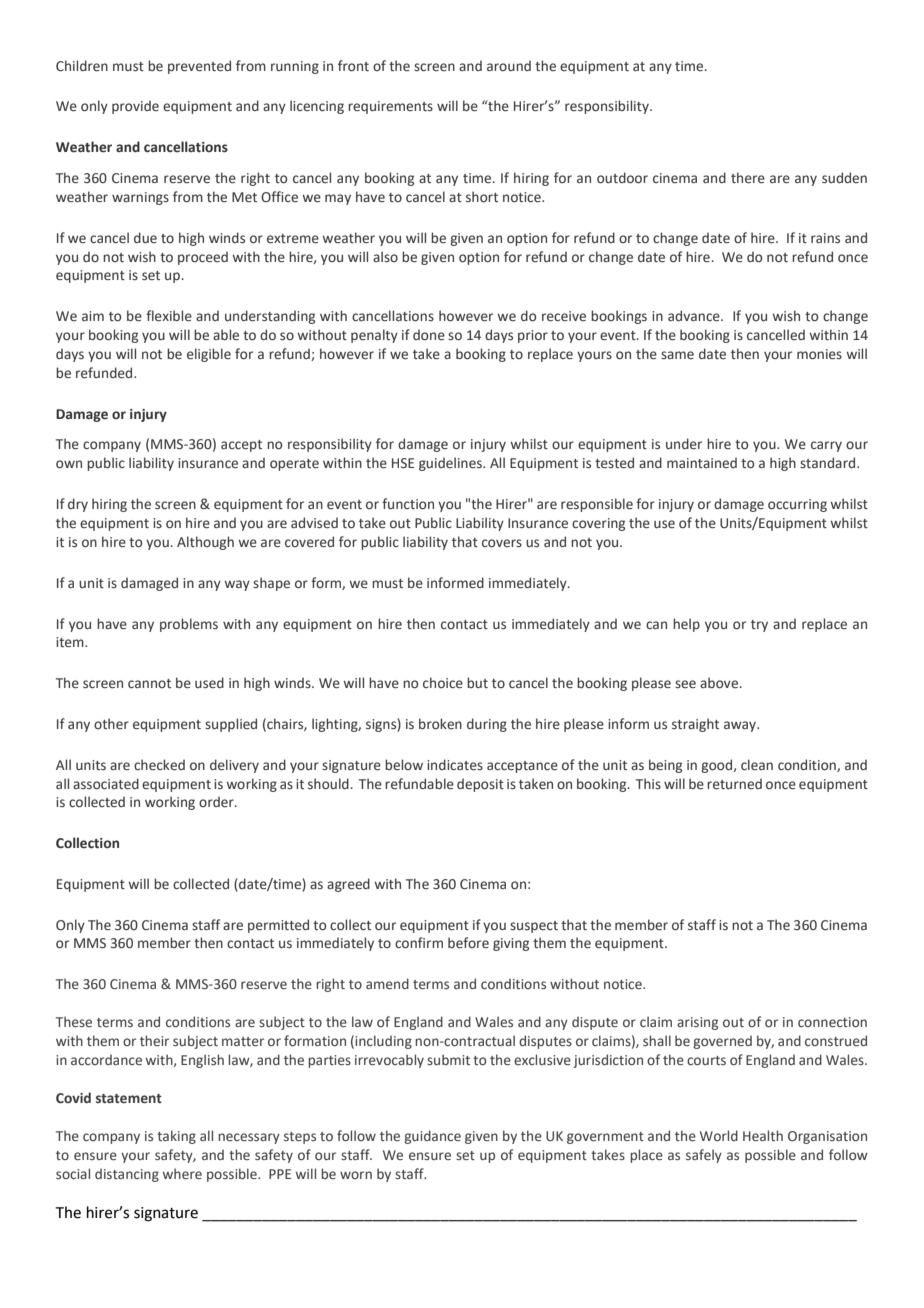 This screenshot has height=1308, width=924. Describe the element at coordinates (697, 1023) in the screenshot. I see `arising` at that location.
